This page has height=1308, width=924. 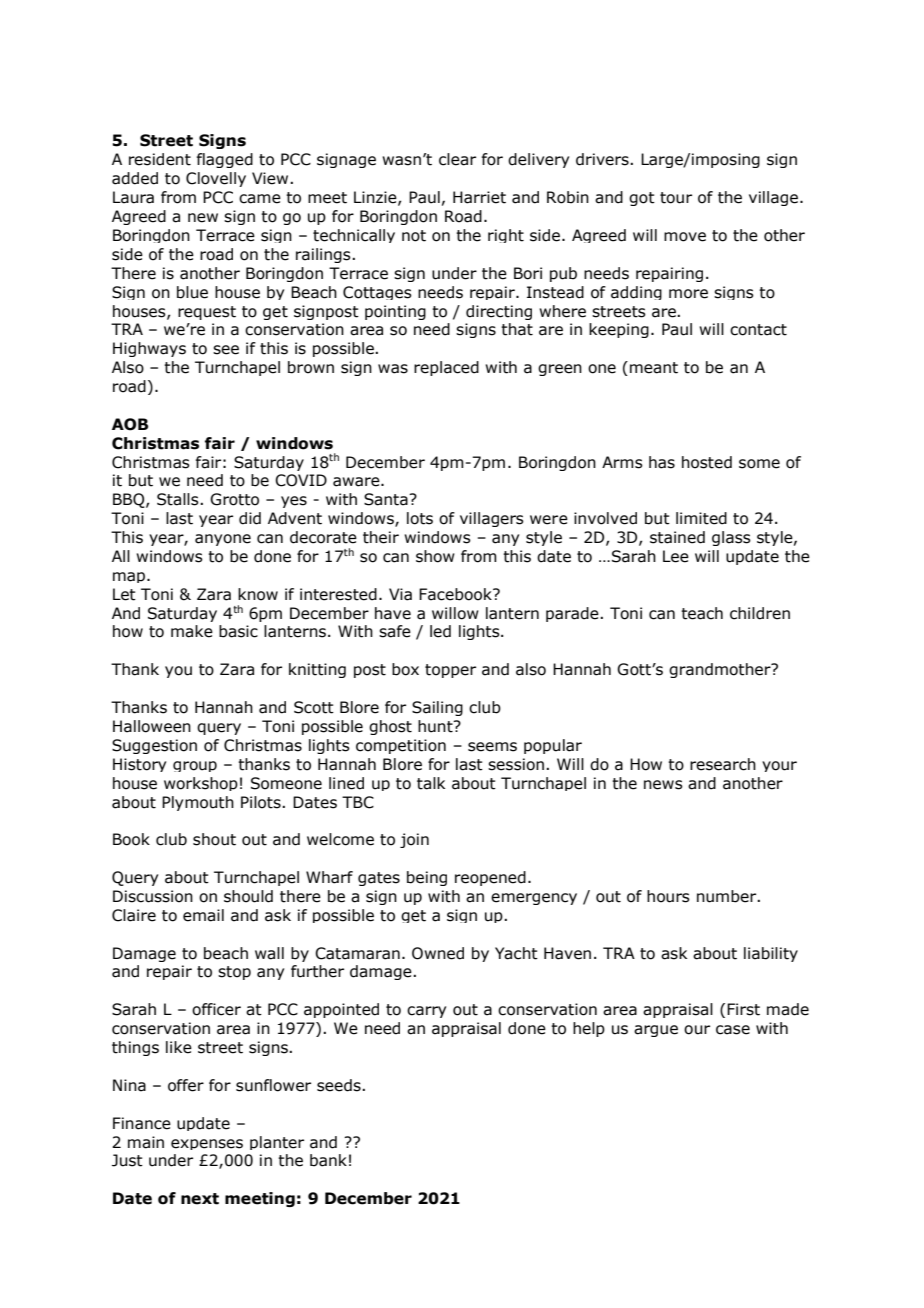 I want to click on Harriet, so click(x=479, y=197).
